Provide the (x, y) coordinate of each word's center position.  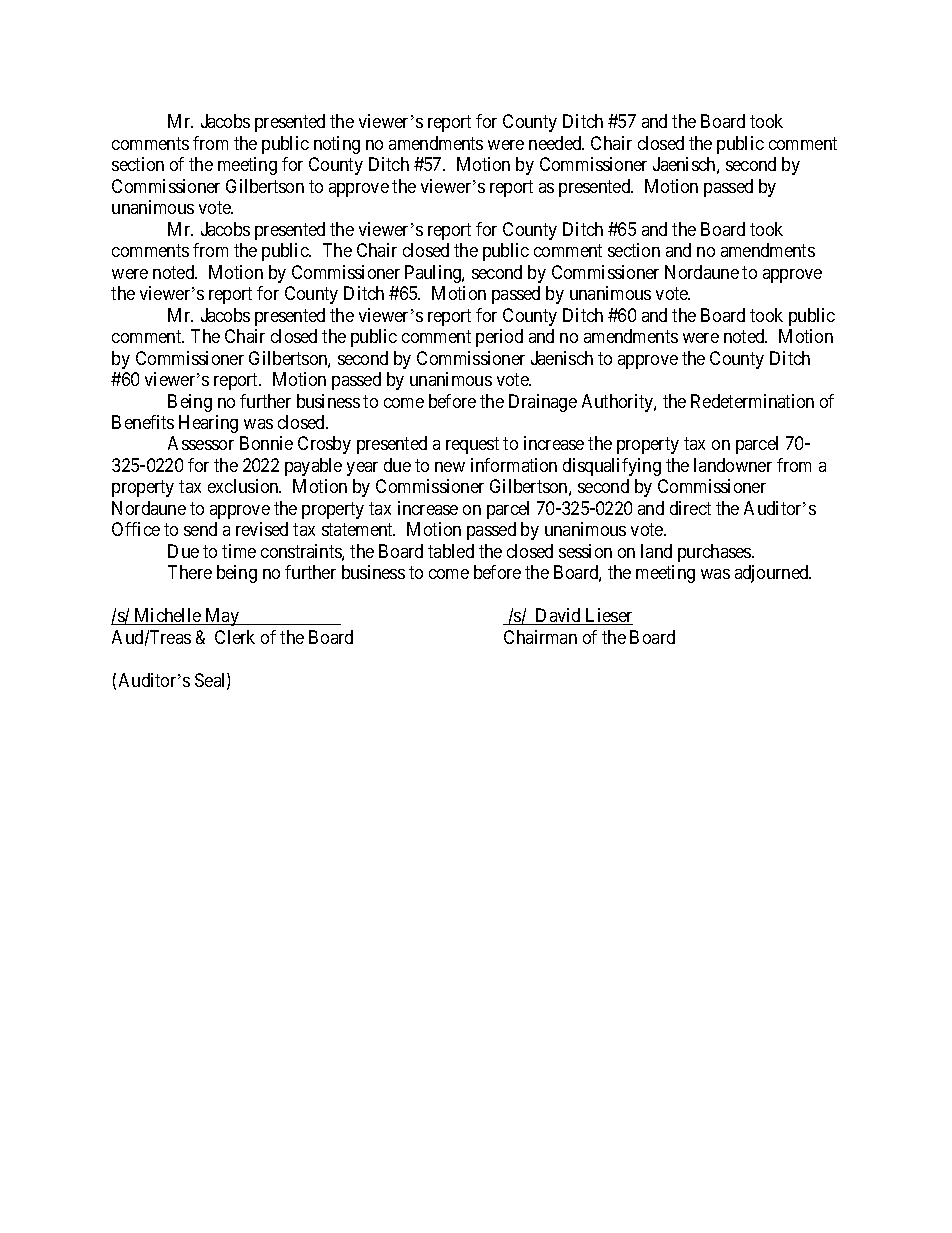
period (499, 338)
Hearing (208, 424)
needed (556, 143)
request (472, 446)
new (450, 467)
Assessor (201, 443)
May (222, 617)
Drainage (543, 403)
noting (337, 145)
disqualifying (612, 467)
